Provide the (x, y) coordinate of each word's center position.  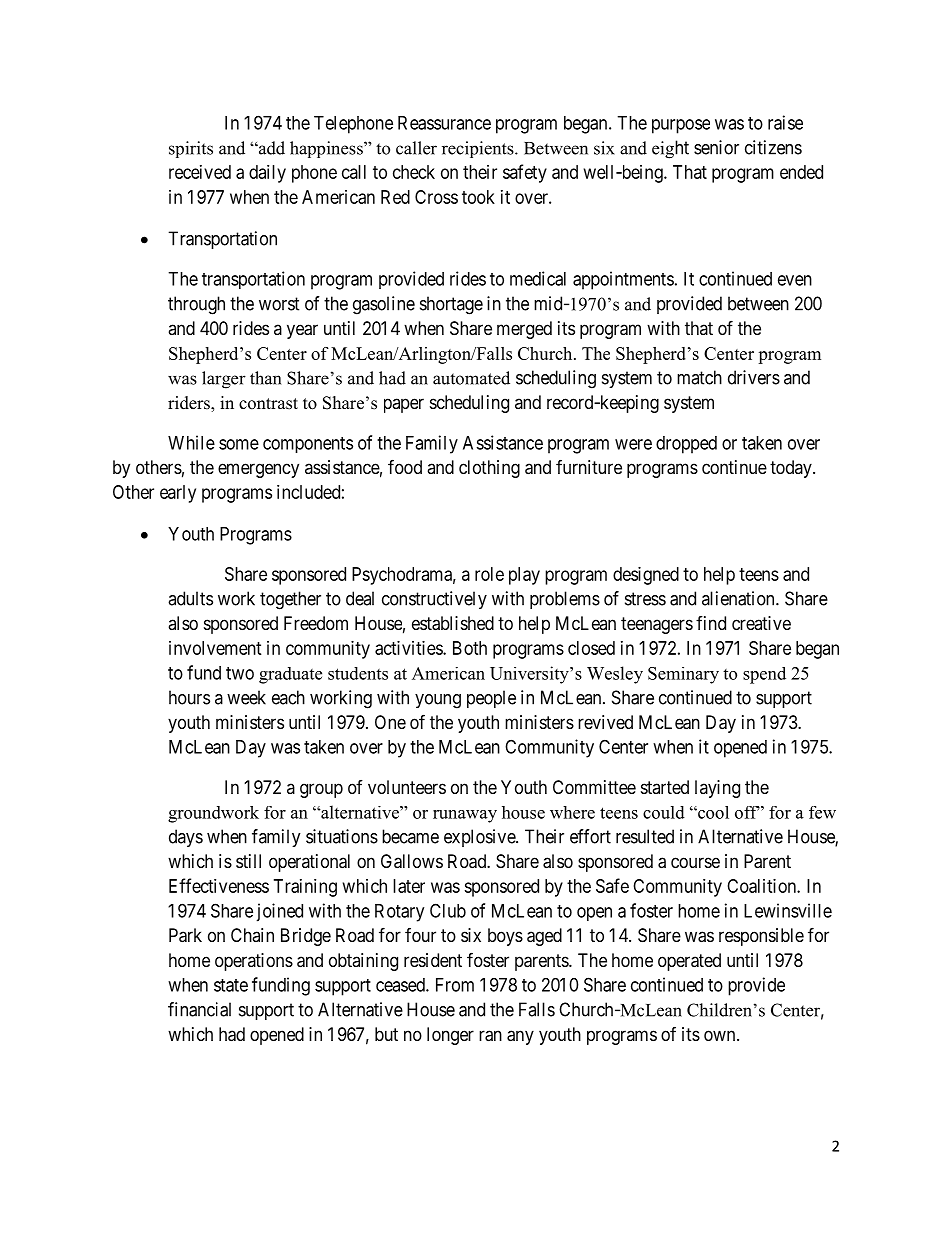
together (290, 600)
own (721, 1035)
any (520, 1037)
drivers (754, 377)
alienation (739, 598)
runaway (465, 816)
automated (471, 378)
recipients (479, 149)
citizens (773, 147)
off (747, 812)
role (489, 574)
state (231, 985)
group (321, 790)
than (265, 378)
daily (267, 174)
